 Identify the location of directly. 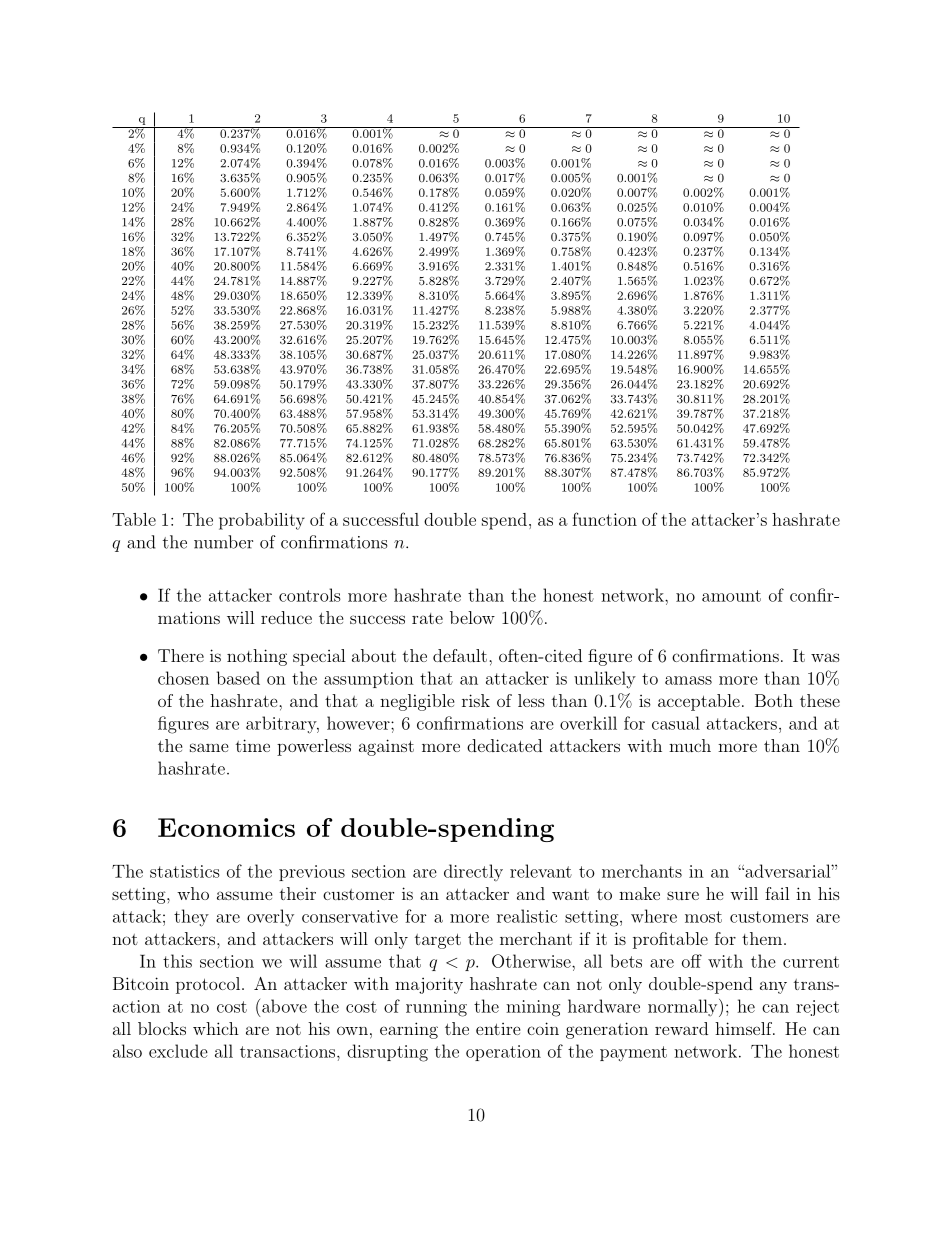
(473, 872).
